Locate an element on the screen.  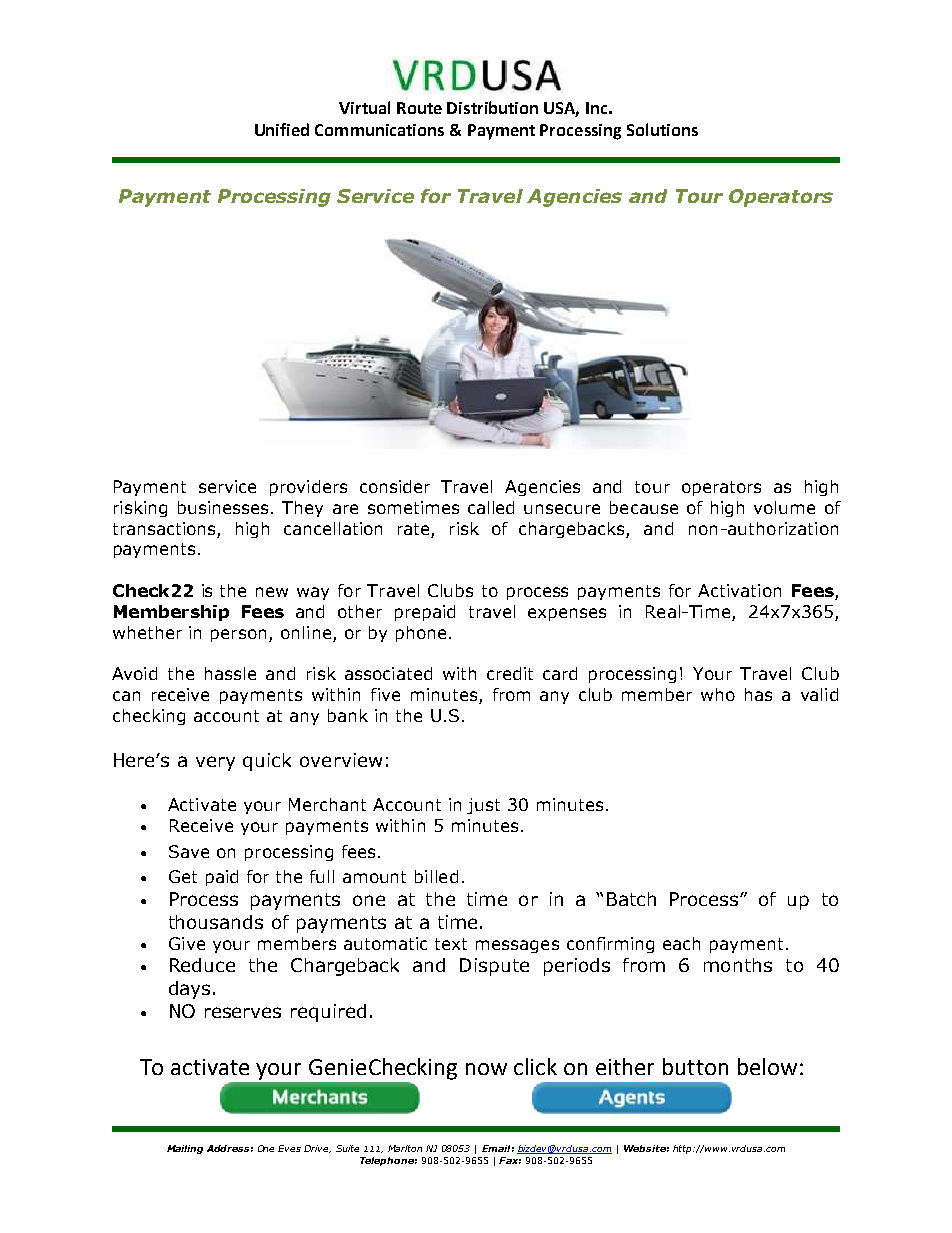
person is located at coordinates (238, 635).
